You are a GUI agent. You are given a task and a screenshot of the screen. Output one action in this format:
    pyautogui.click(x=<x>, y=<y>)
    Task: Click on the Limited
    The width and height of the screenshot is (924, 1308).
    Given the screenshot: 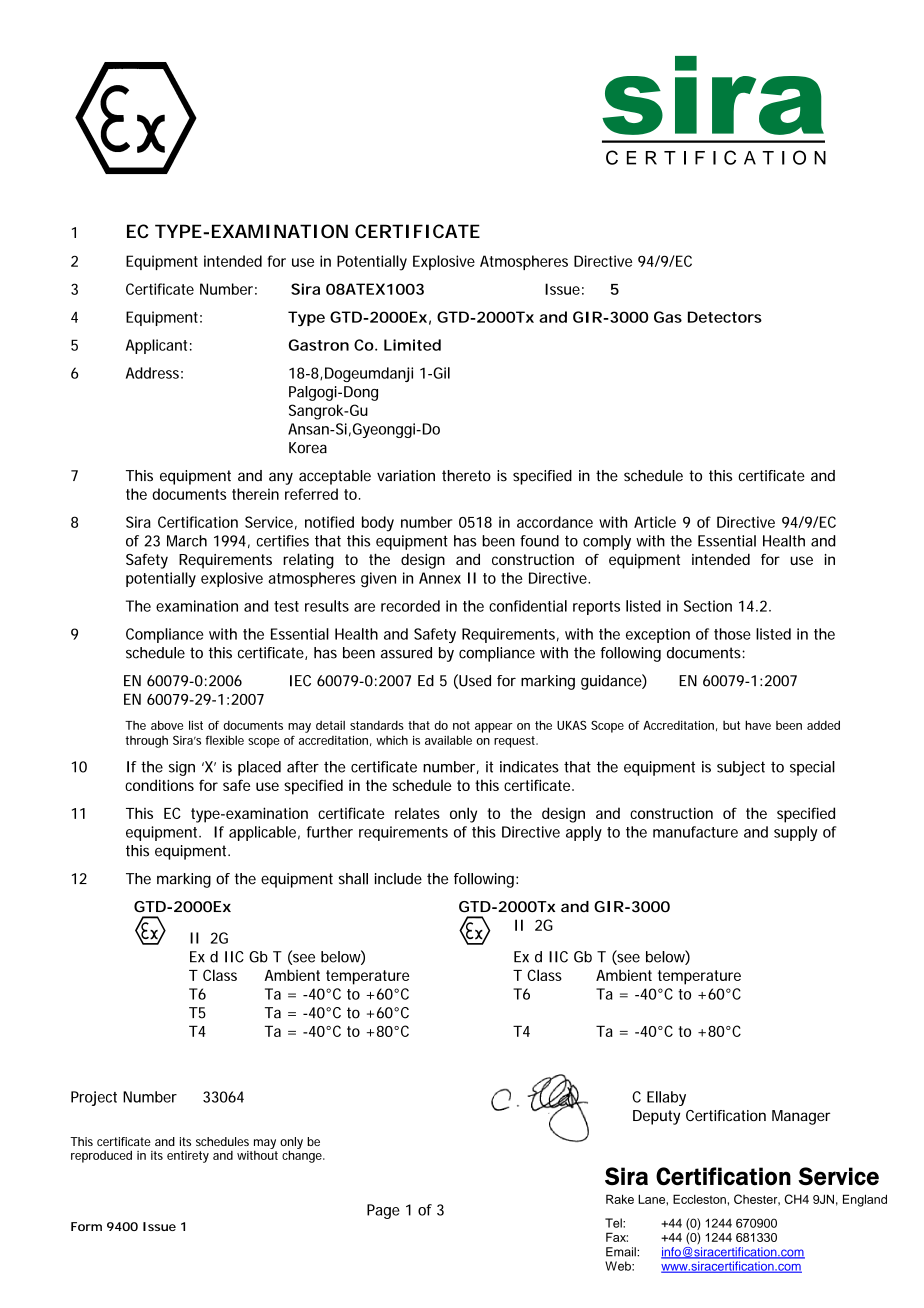 What is the action you would take?
    pyautogui.click(x=412, y=345)
